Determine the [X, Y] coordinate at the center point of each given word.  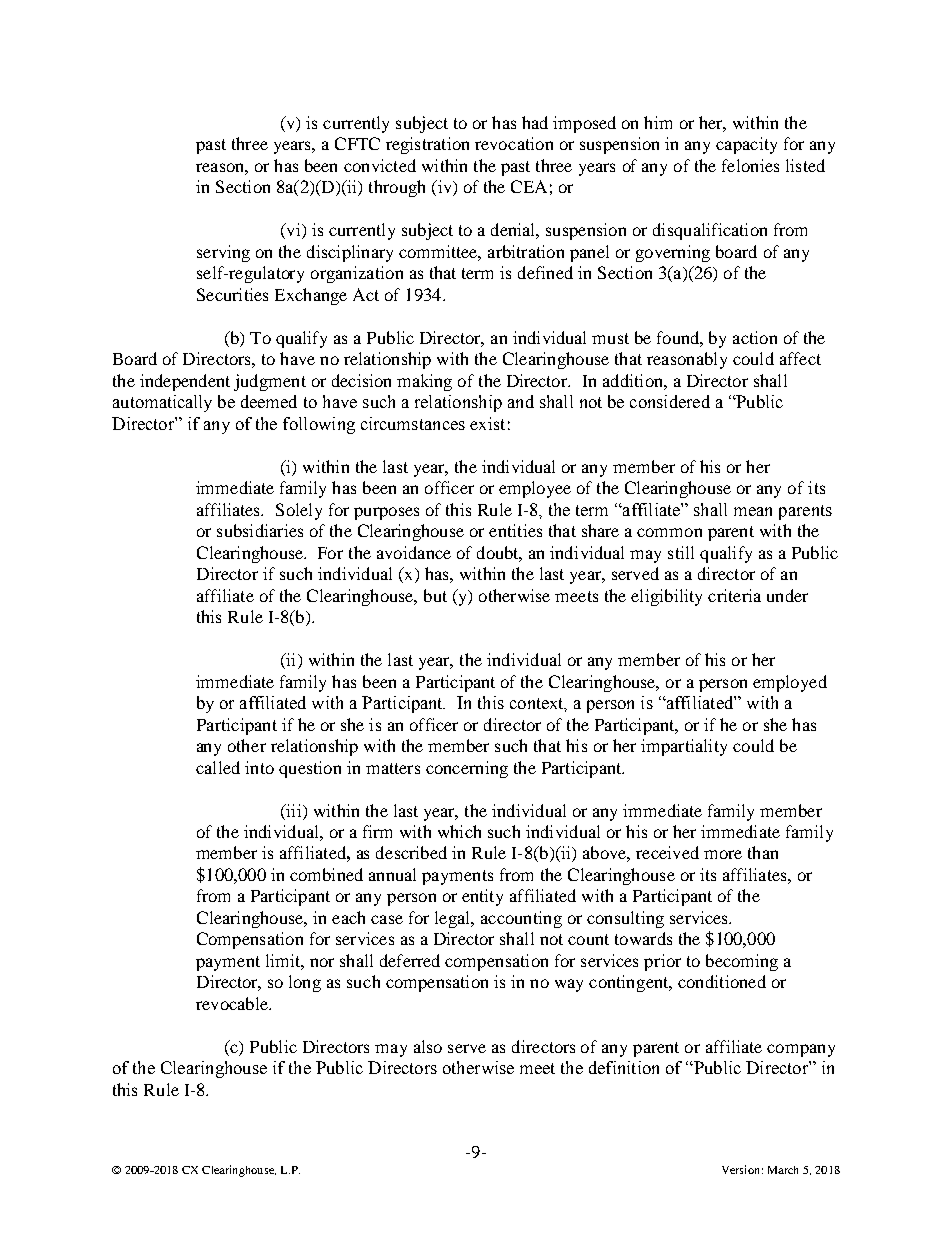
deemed [269, 401]
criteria [734, 595]
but [435, 595]
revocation [514, 143]
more [723, 854]
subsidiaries [260, 530]
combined [326, 874]
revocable [233, 1003]
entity [482, 897]
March [783, 1170]
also [428, 1046]
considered [670, 401]
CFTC [357, 143]
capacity [746, 145]
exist [487, 423]
